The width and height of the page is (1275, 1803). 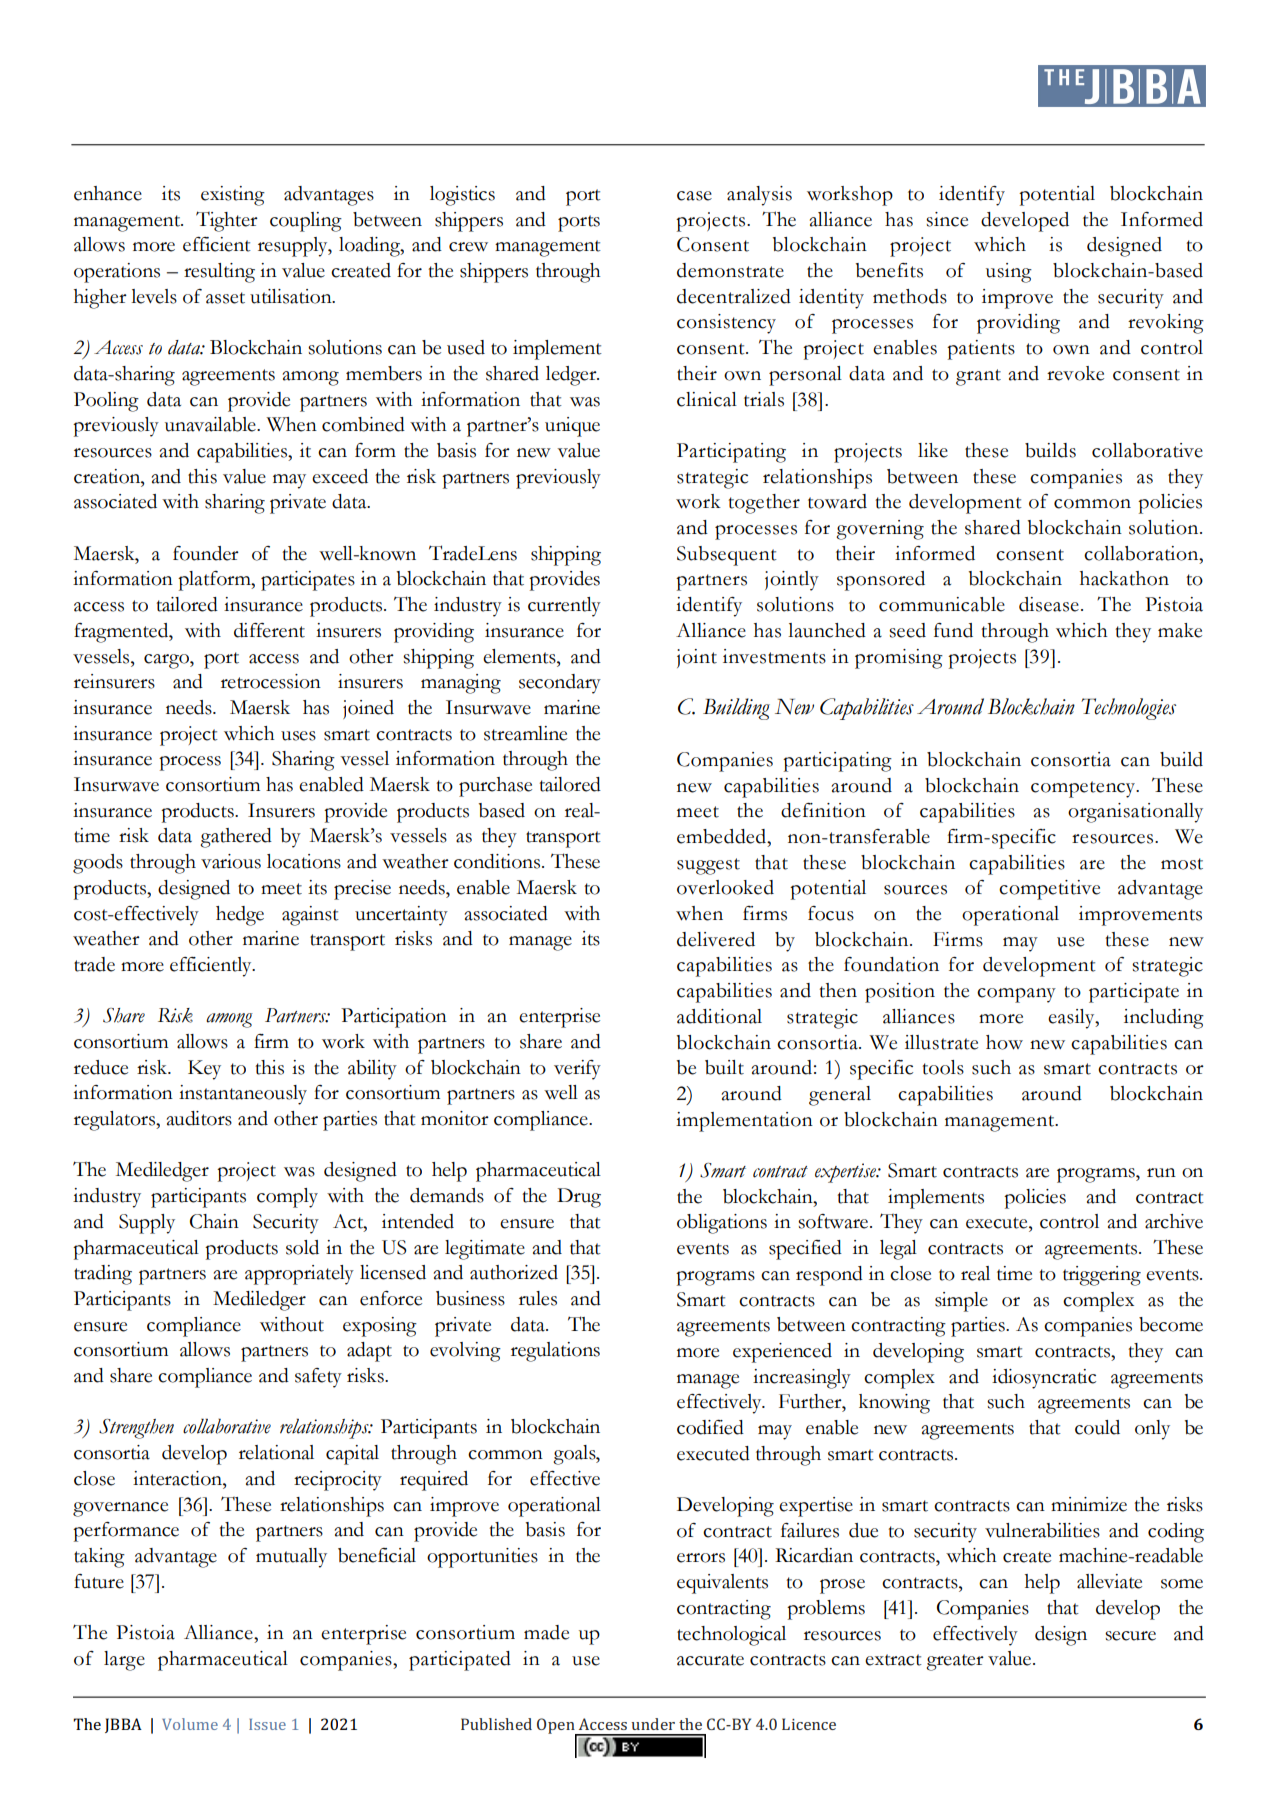 I want to click on mutually, so click(x=291, y=1558).
